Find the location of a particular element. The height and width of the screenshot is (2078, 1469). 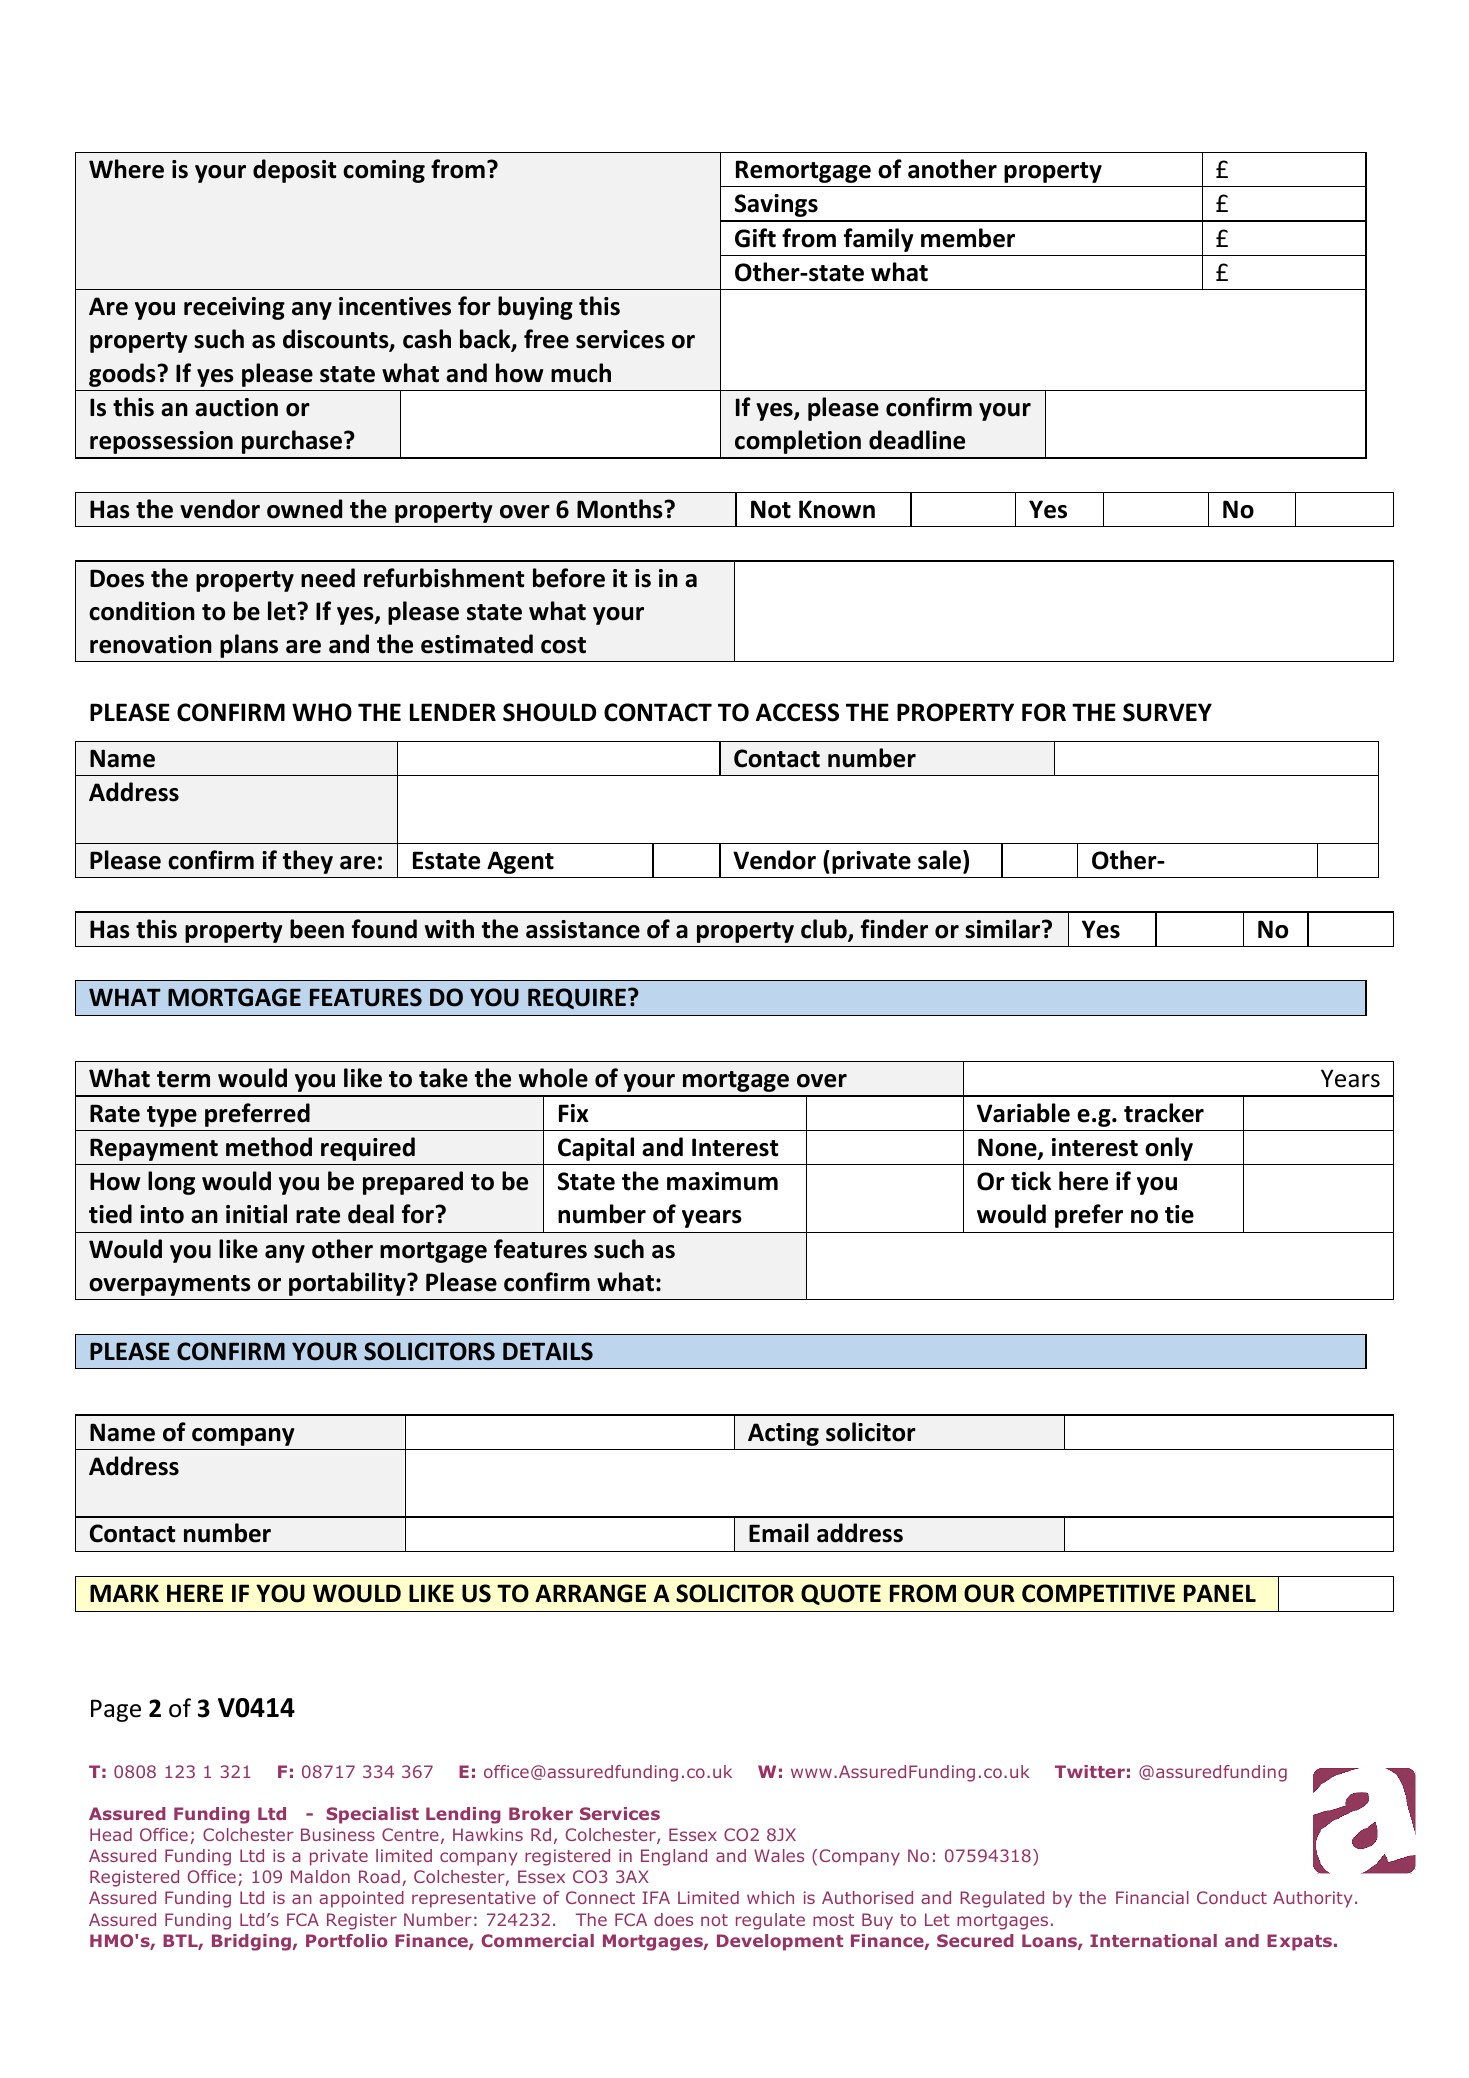

IFA is located at coordinates (656, 1897).
